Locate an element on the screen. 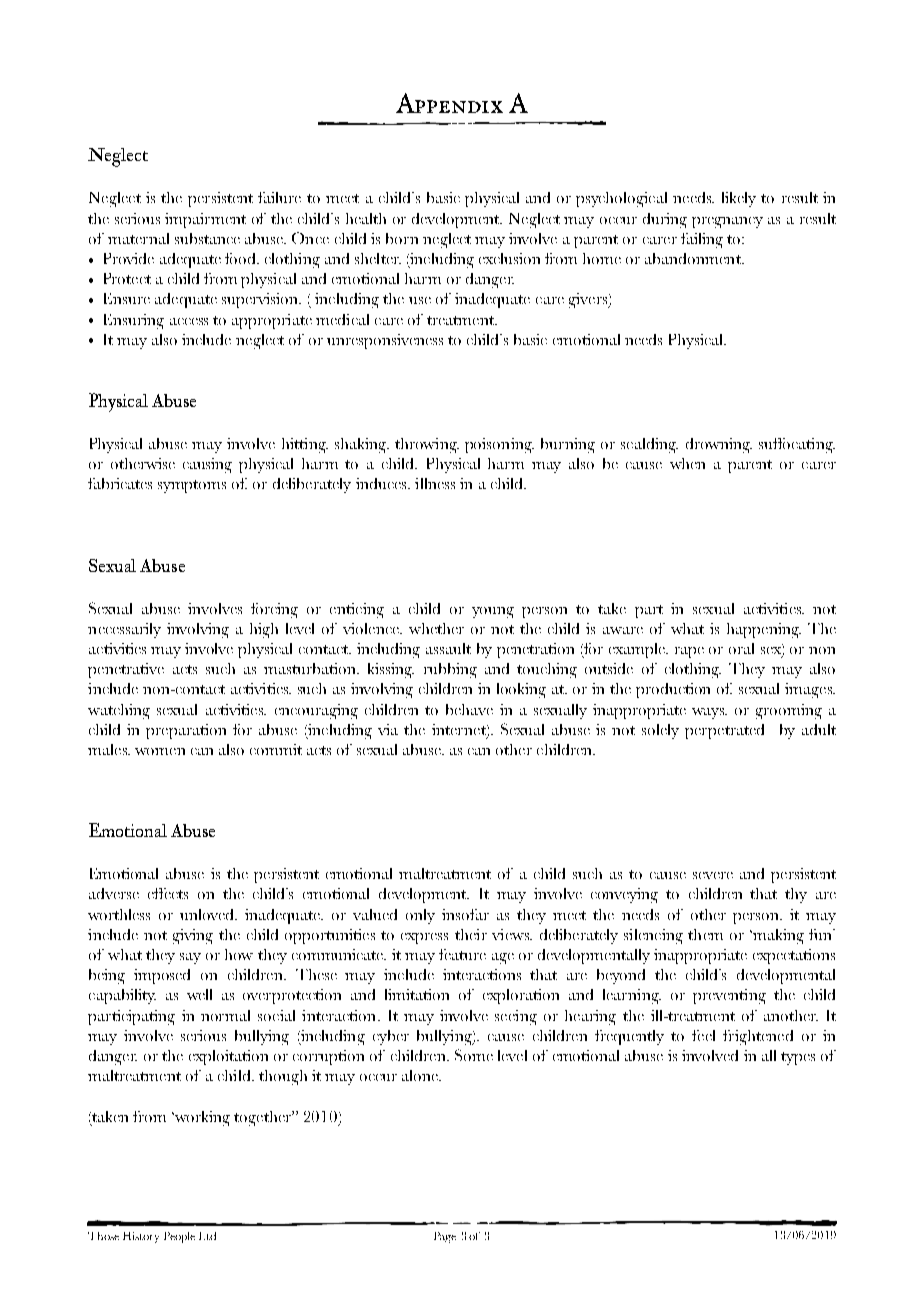 The image size is (924, 1308). types is located at coordinates (798, 1058).
